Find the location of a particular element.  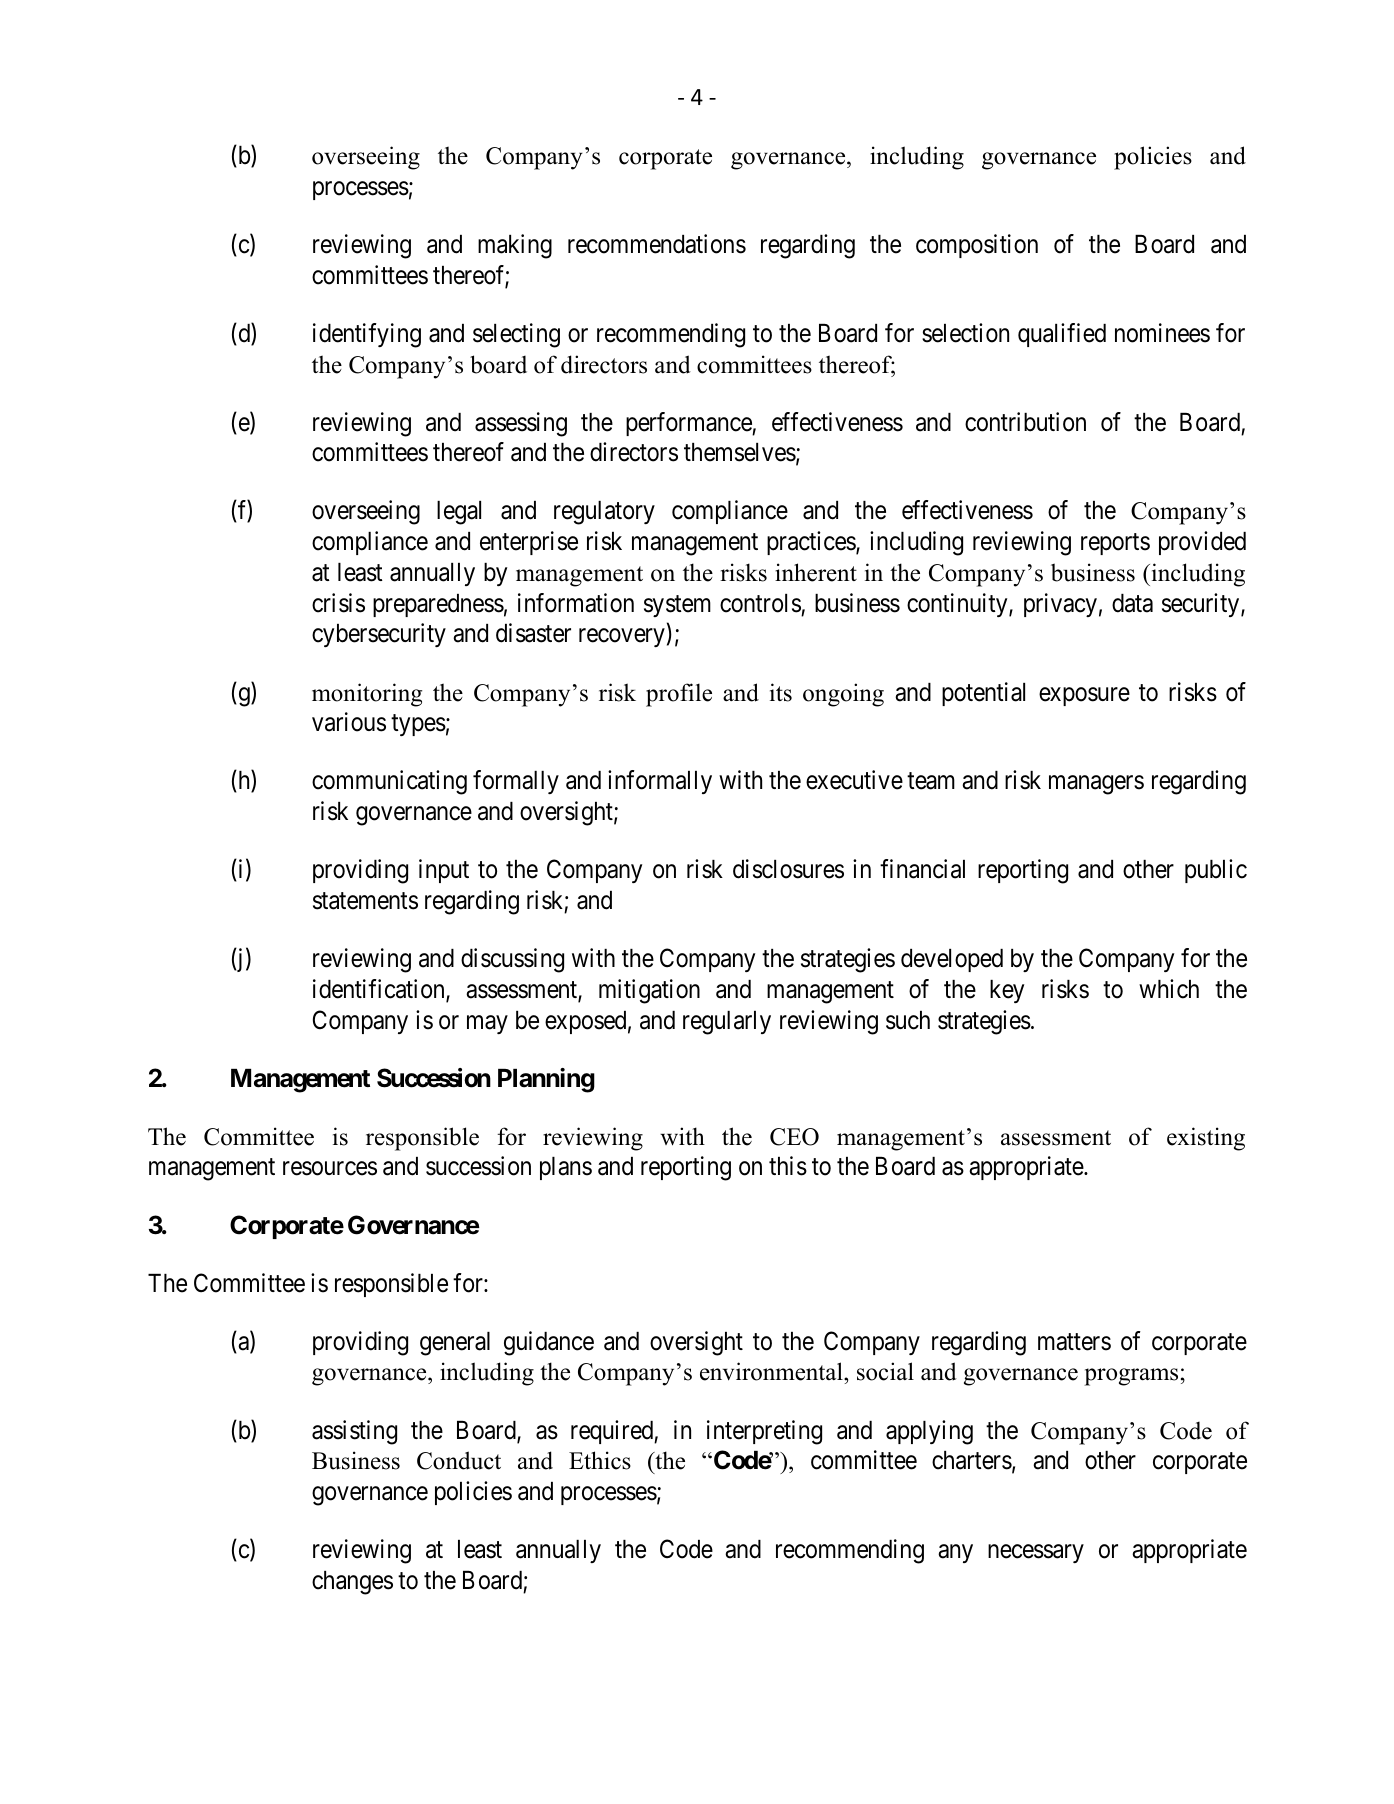

changes is located at coordinates (352, 1583).
